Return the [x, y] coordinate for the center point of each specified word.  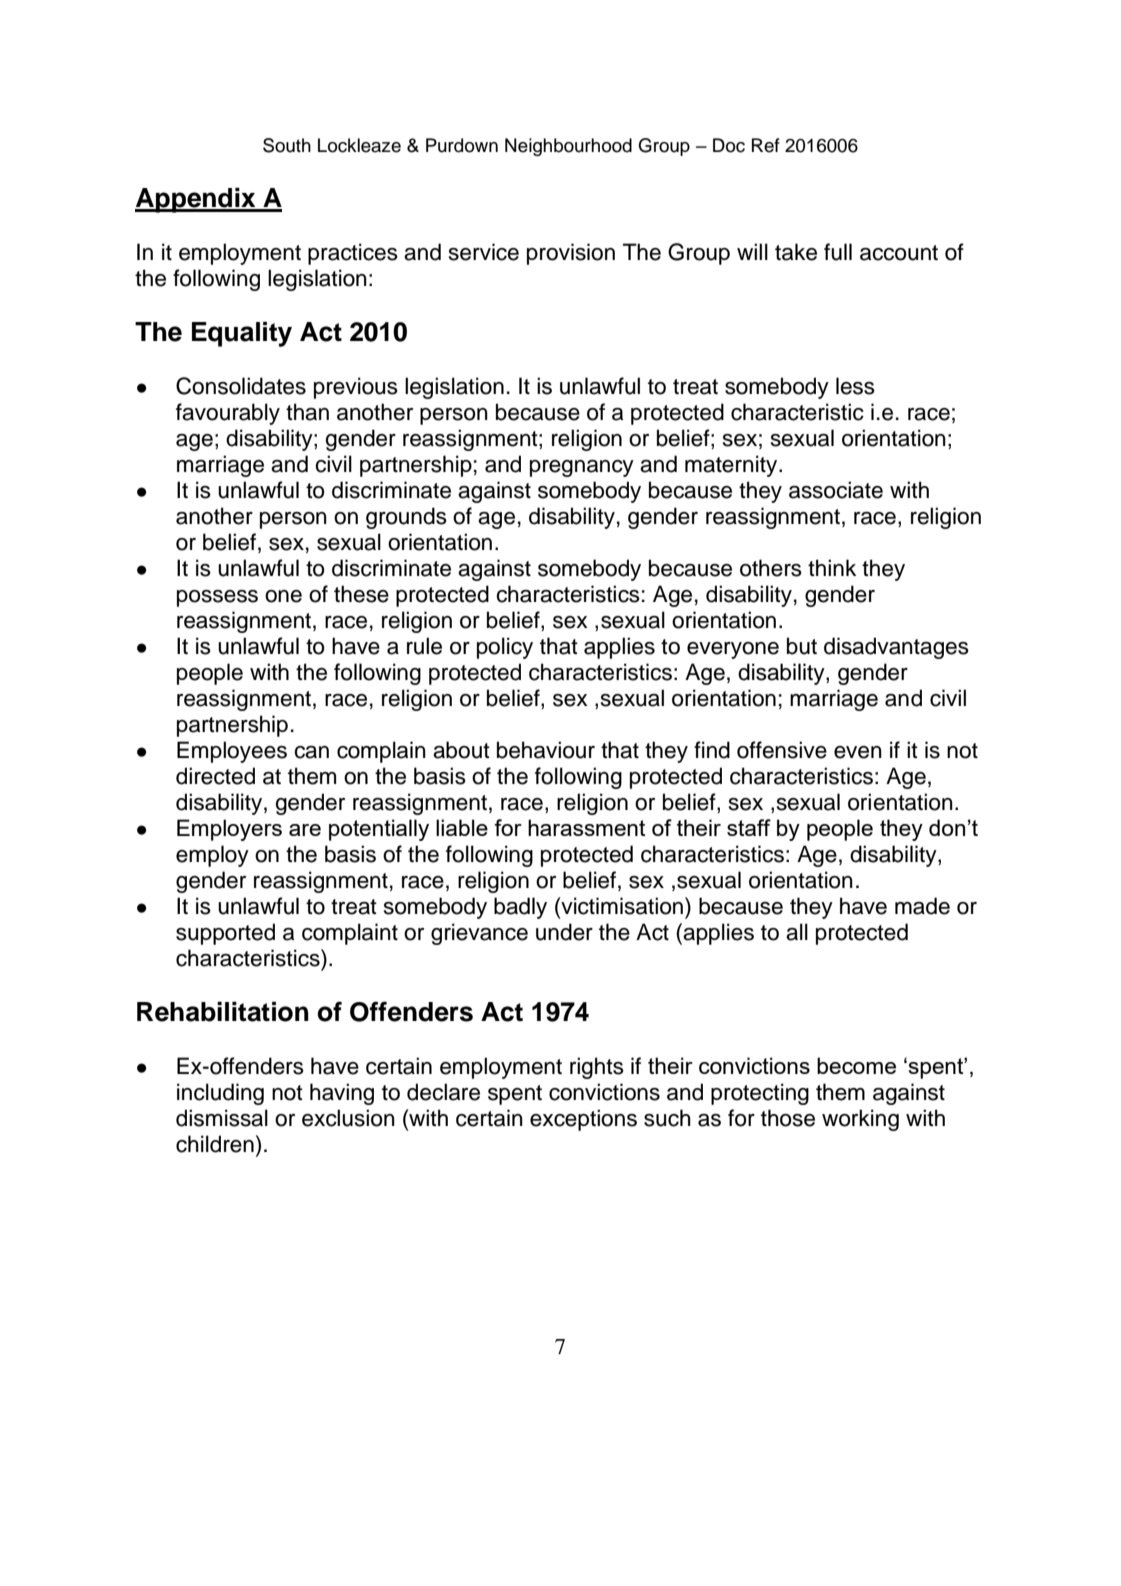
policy [505, 648]
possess [217, 598]
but [802, 646]
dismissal [222, 1118]
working [860, 1120]
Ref [766, 145]
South [287, 145]
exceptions [583, 1120]
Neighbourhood [568, 147]
